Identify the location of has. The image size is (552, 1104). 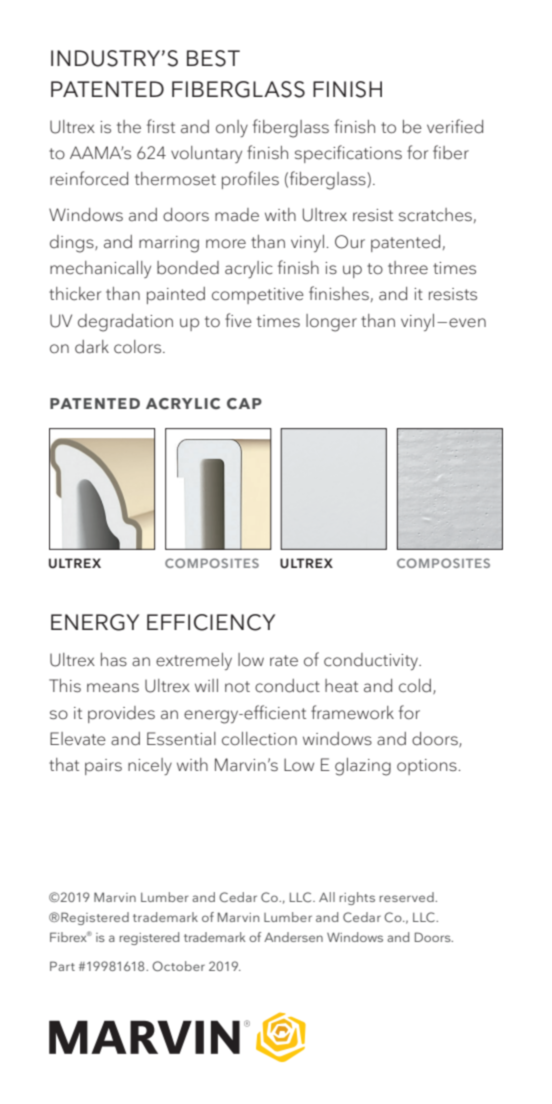
(114, 660).
